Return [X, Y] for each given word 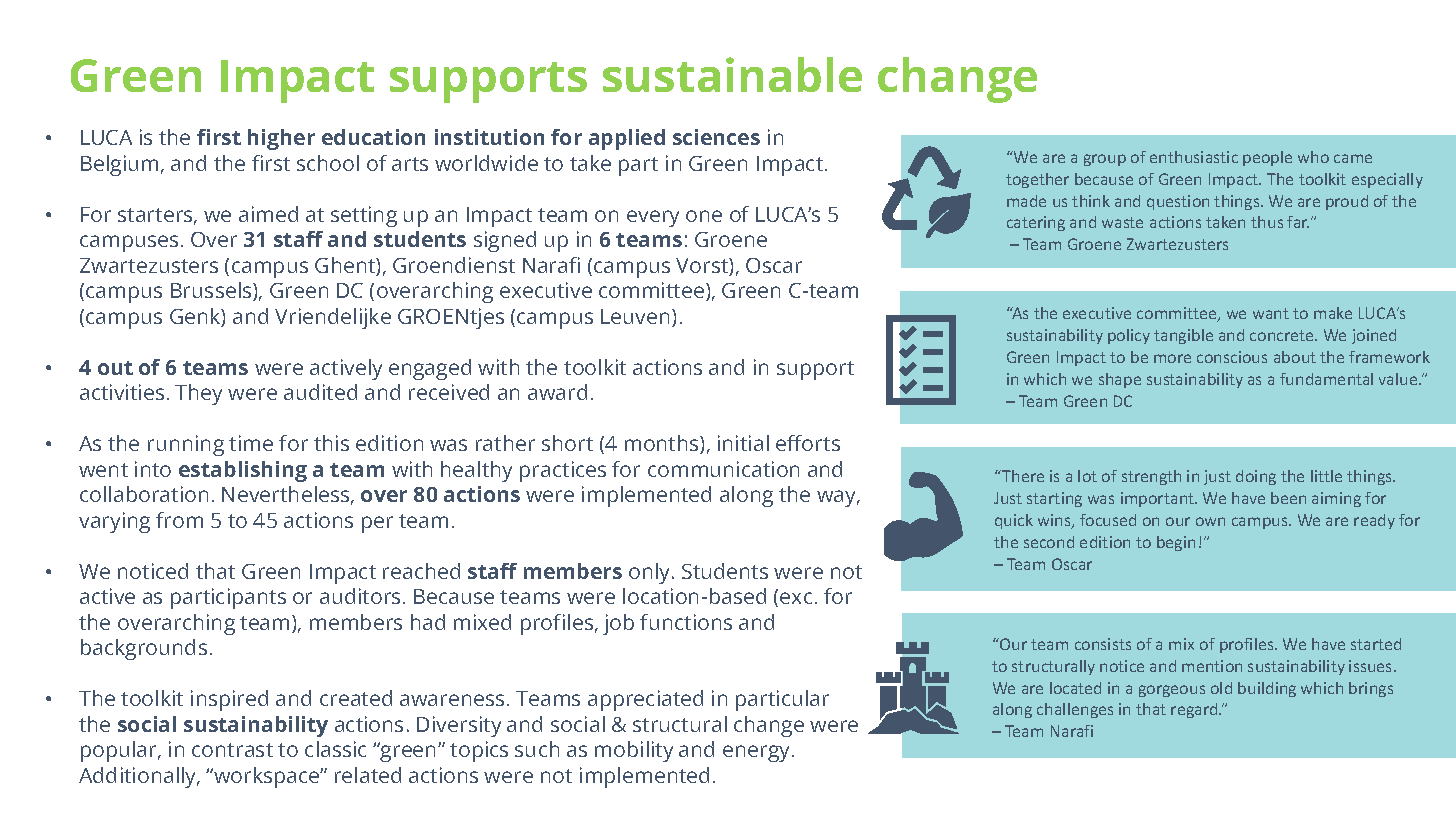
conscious [1232, 357]
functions [686, 622]
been [1288, 498]
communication [723, 469]
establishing [243, 471]
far [1298, 222]
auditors [360, 596]
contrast [232, 750]
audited [320, 392]
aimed [268, 214]
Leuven [635, 316]
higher [281, 139]
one [704, 216]
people [1267, 158]
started [1376, 644]
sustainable [732, 74]
